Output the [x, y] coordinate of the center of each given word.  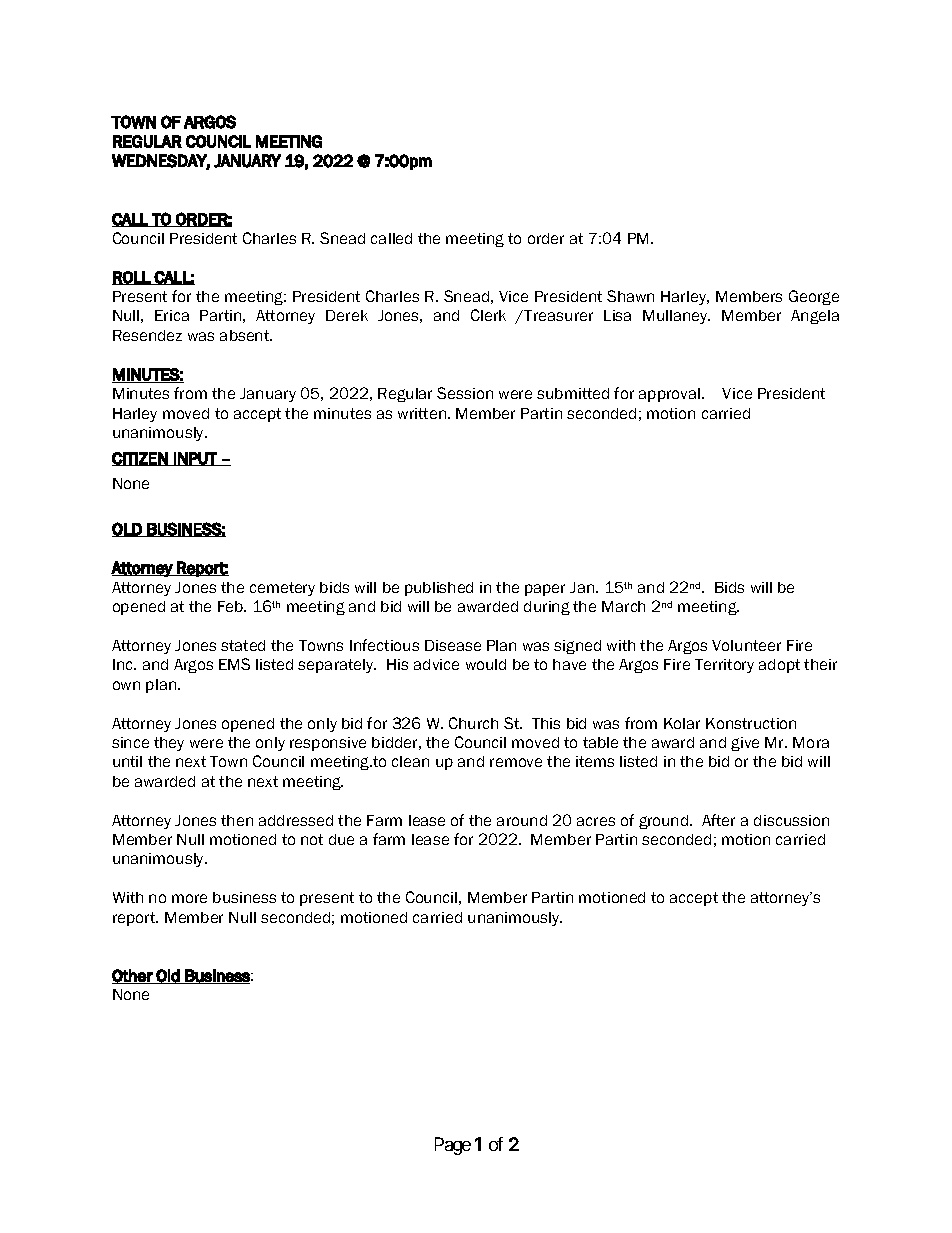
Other [133, 976]
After [718, 820]
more [189, 898]
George [814, 297]
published [439, 589]
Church [473, 723]
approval [669, 395]
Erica [172, 315]
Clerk [488, 315]
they [169, 744]
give [745, 744]
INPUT [195, 459]
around [522, 820]
